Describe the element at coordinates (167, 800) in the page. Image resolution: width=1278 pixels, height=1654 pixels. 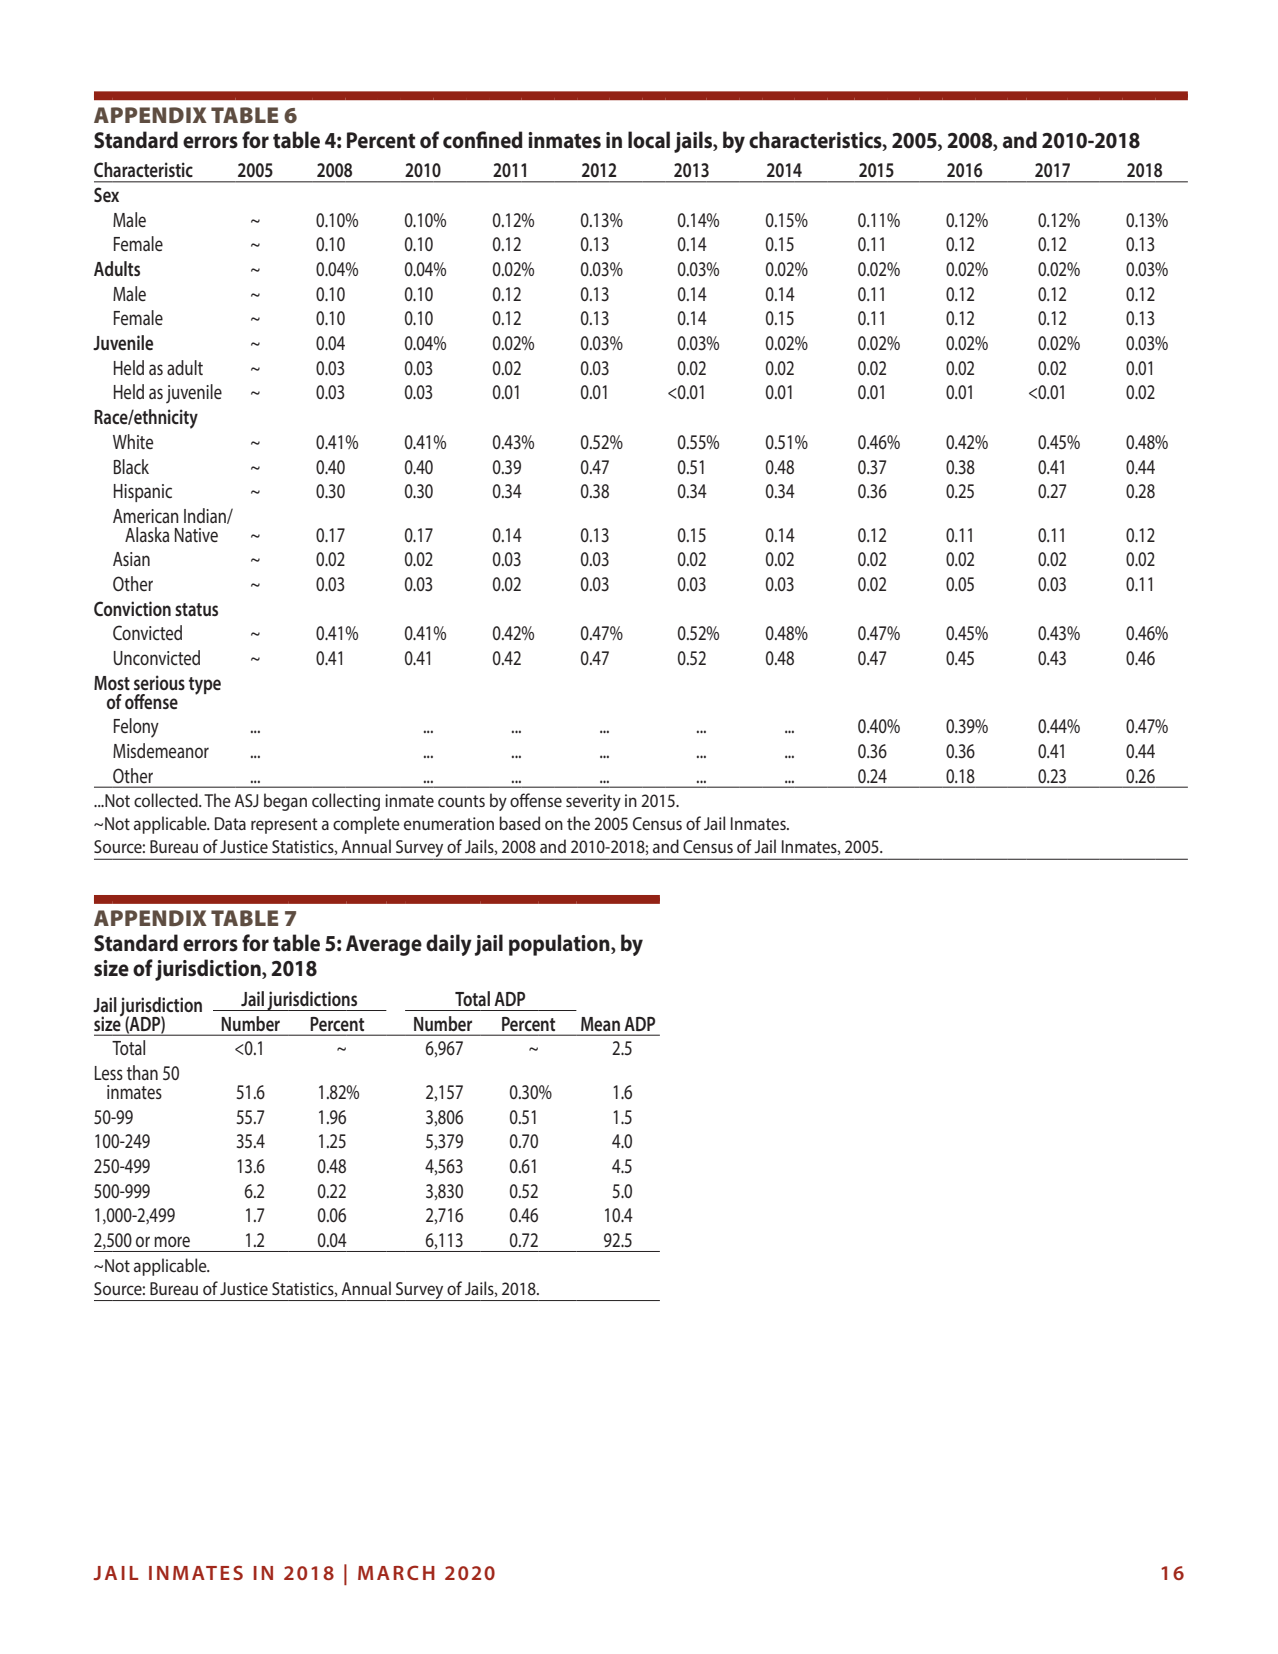
I see `collected` at that location.
